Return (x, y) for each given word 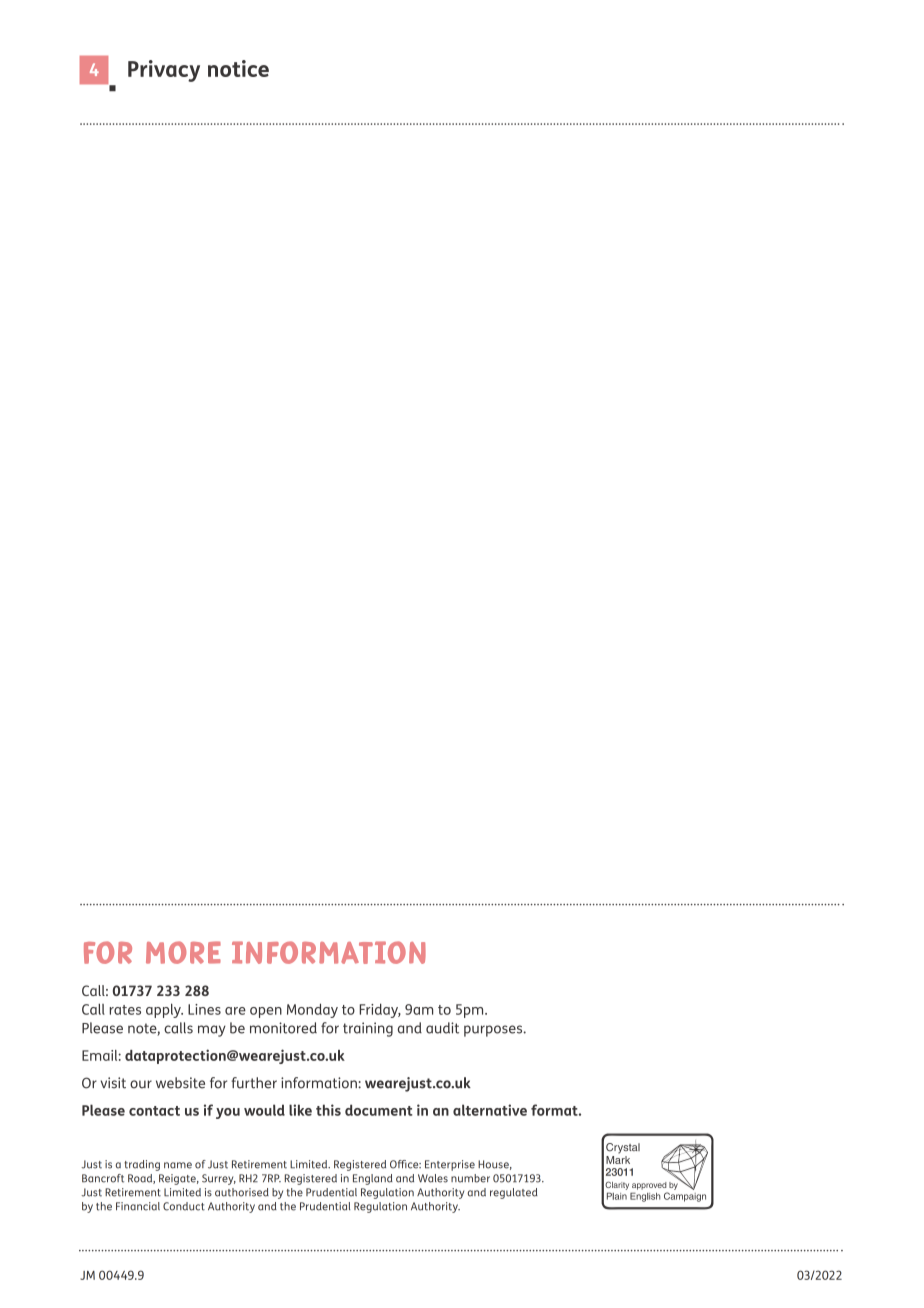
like (300, 1110)
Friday (380, 1010)
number (470, 1178)
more (183, 952)
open (266, 1012)
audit (442, 1028)
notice (238, 68)
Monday (312, 1010)
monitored (283, 1028)
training (368, 1029)
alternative (490, 1110)
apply (164, 1010)
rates (125, 1010)
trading (142, 1165)
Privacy (164, 71)
